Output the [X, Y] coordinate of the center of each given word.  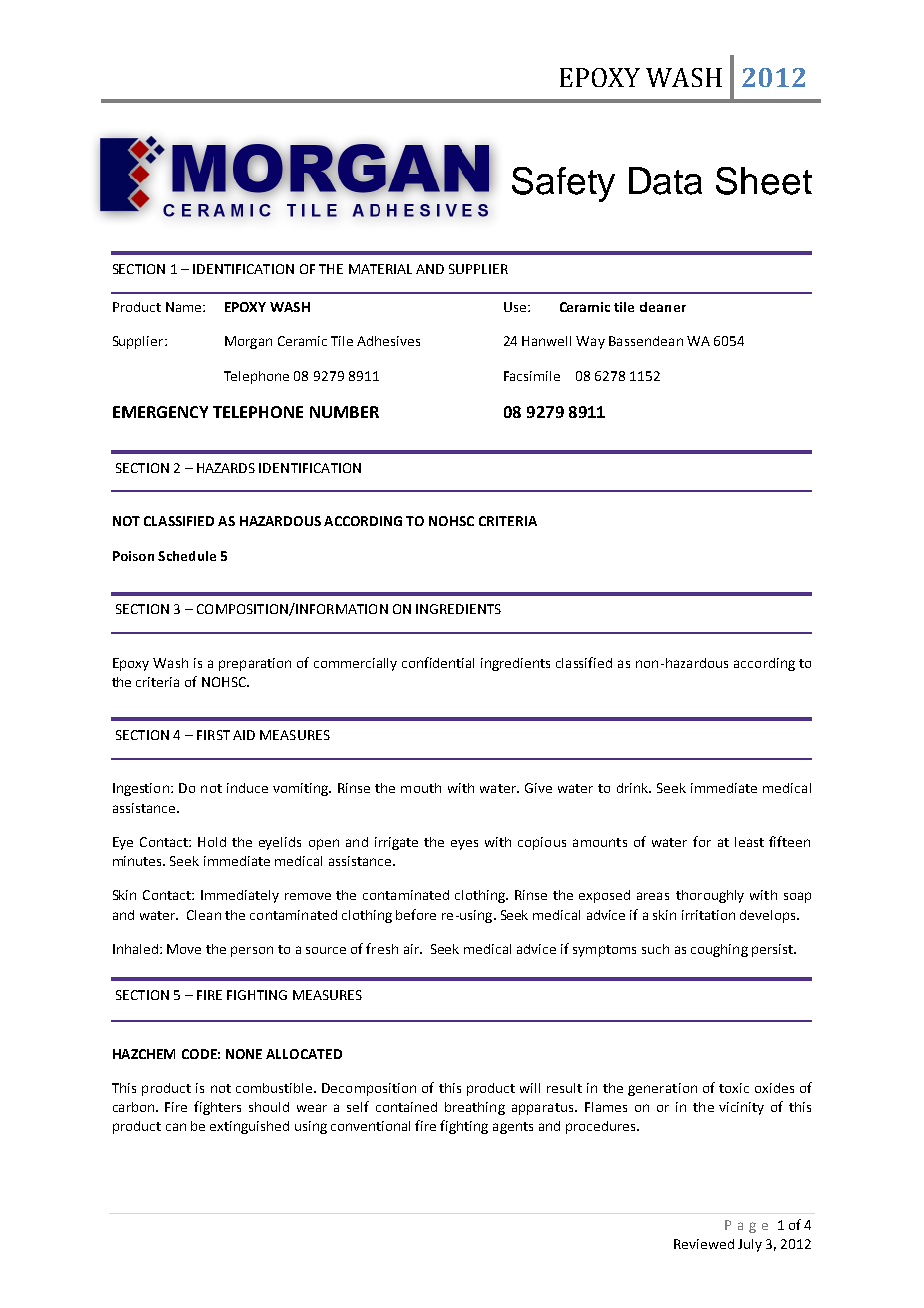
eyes [464, 845]
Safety [563, 184]
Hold [212, 842]
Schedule [187, 556]
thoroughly [710, 896]
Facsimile [532, 376]
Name [185, 307]
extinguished [249, 1127]
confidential [438, 662]
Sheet [764, 181]
